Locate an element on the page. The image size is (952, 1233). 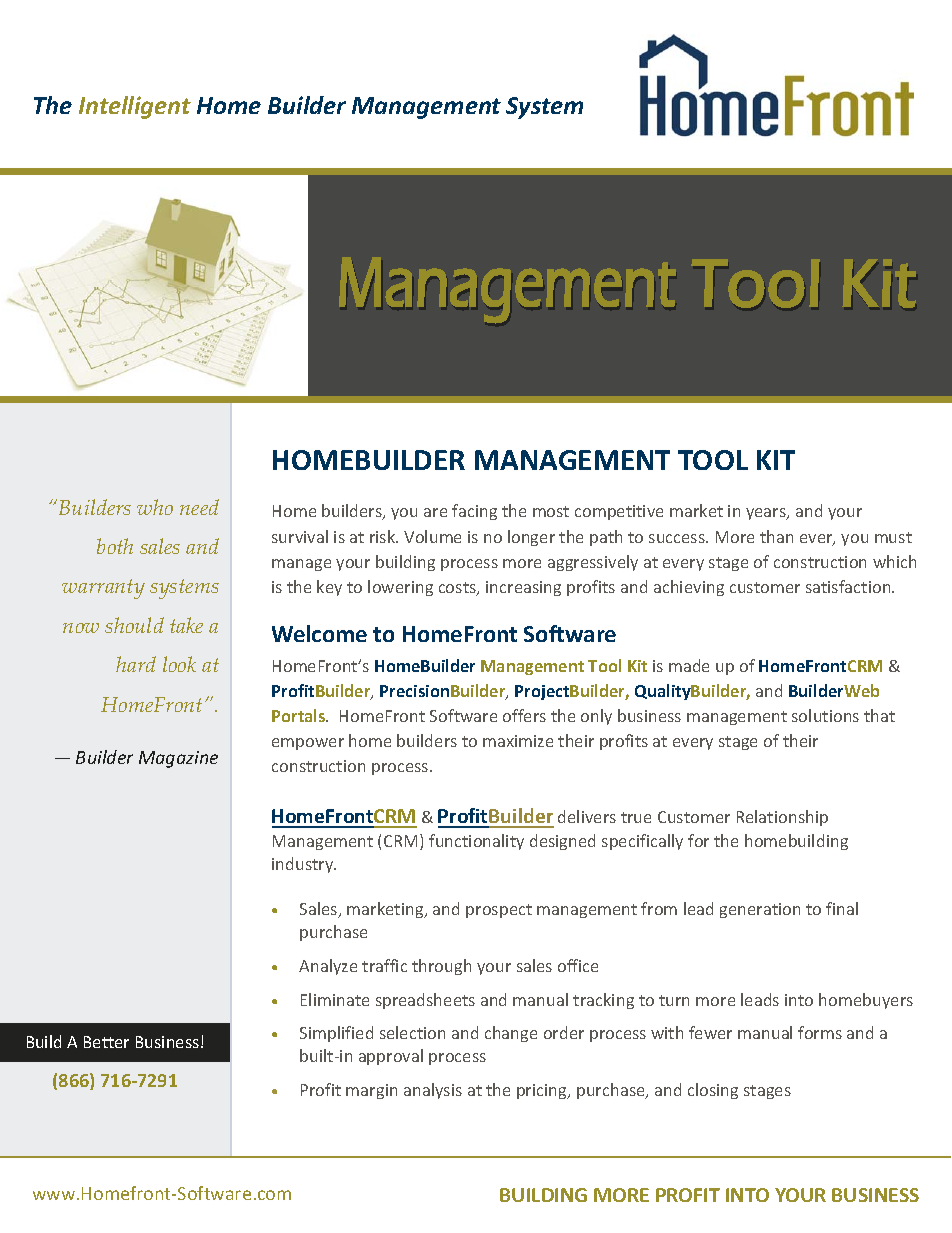
solutions is located at coordinates (825, 715).
